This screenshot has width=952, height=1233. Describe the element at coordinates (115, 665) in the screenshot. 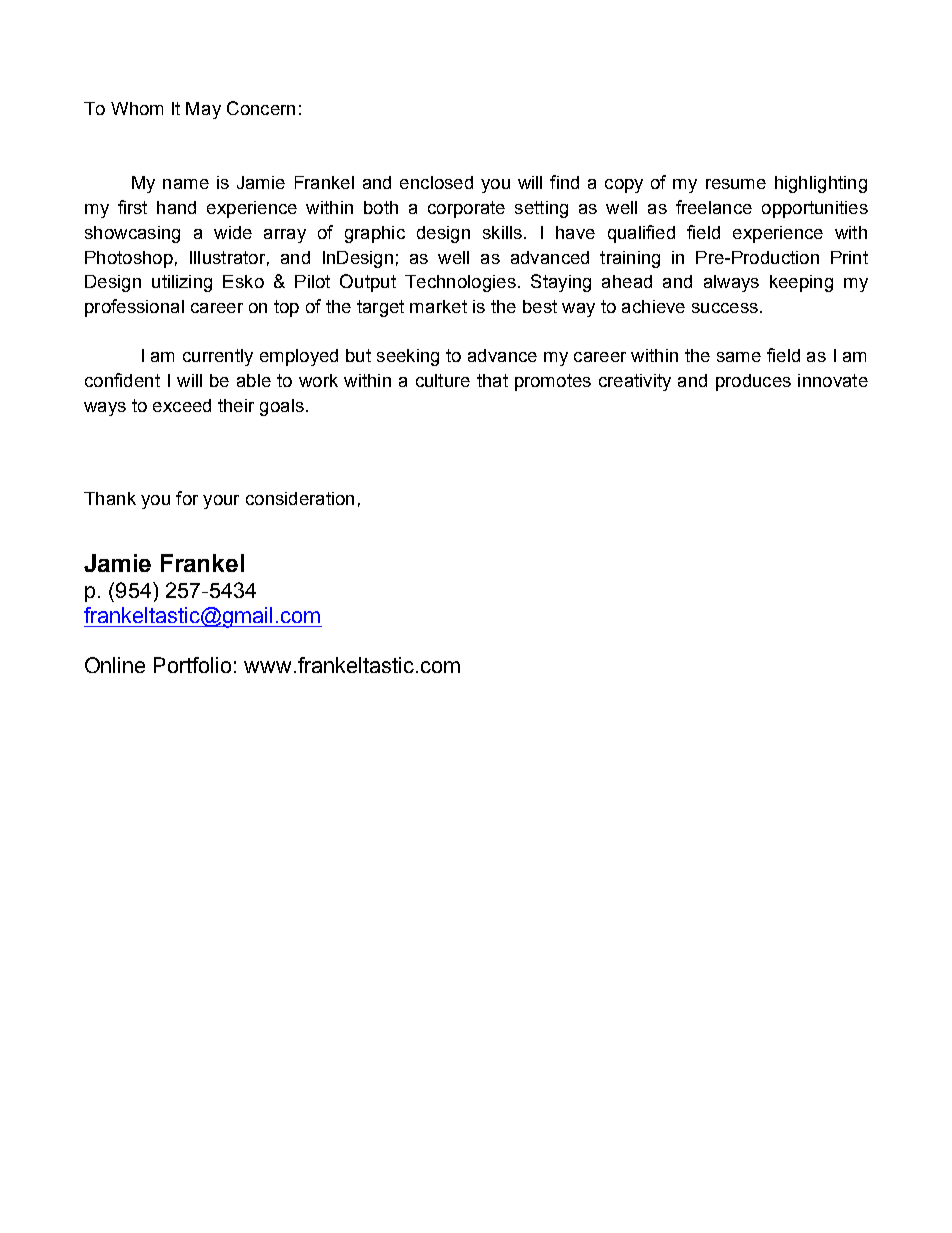

I see `Online` at that location.
